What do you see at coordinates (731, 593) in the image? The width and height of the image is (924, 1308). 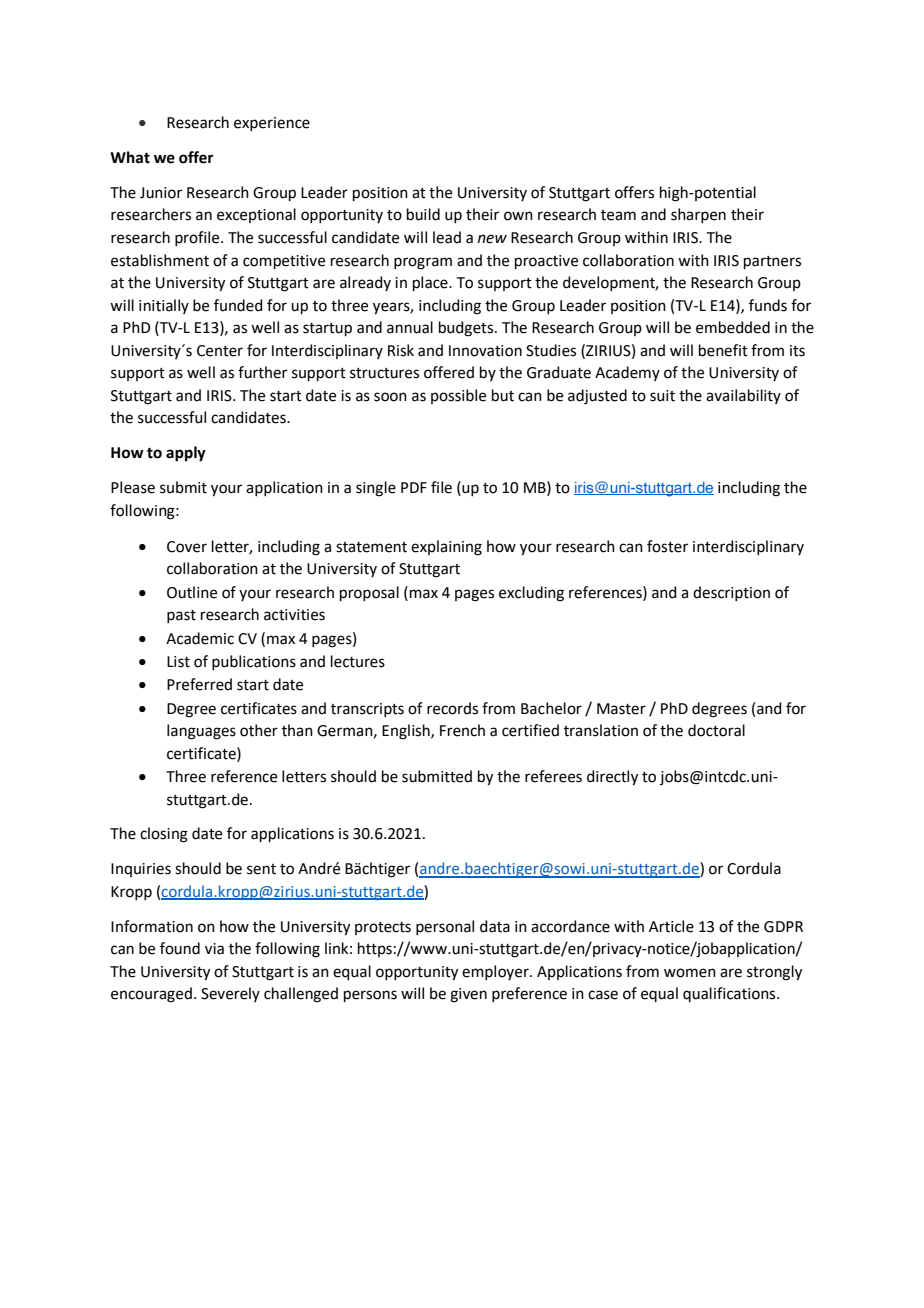 I see `description` at bounding box center [731, 593].
